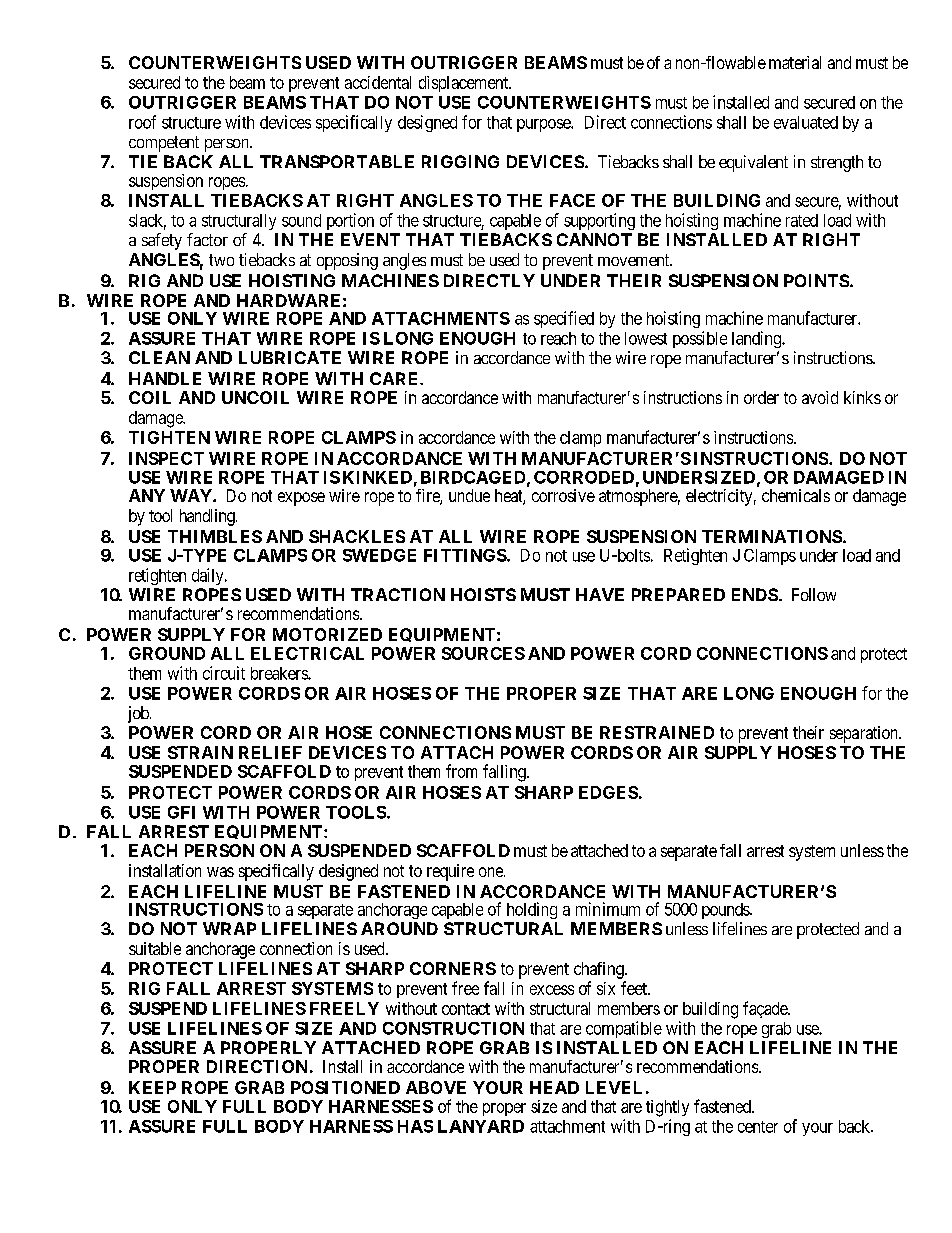 This page has height=1233, width=952. I want to click on SOURCES, so click(483, 653).
